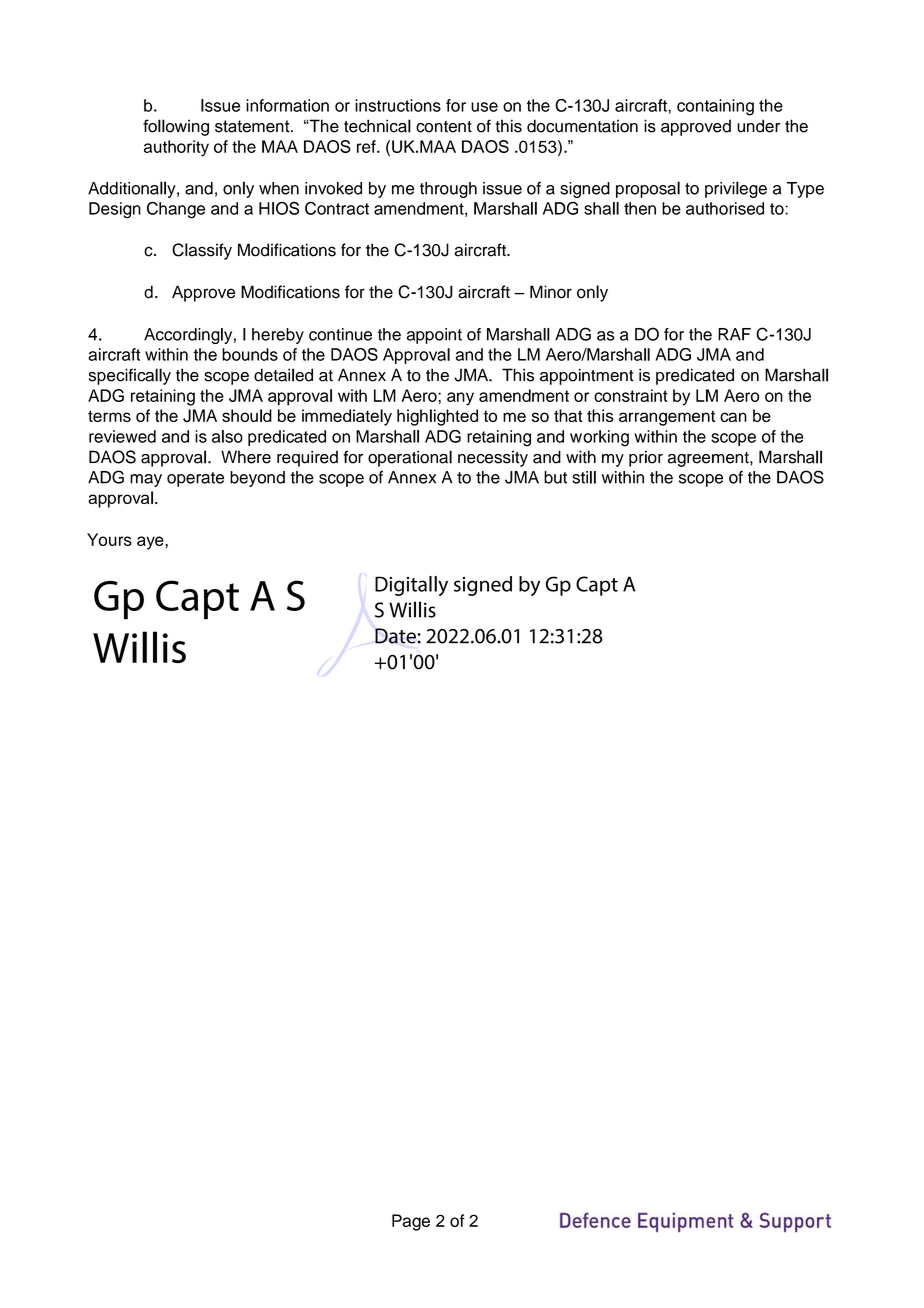 The image size is (924, 1308). What do you see at coordinates (411, 1222) in the image?
I see `Page` at bounding box center [411, 1222].
